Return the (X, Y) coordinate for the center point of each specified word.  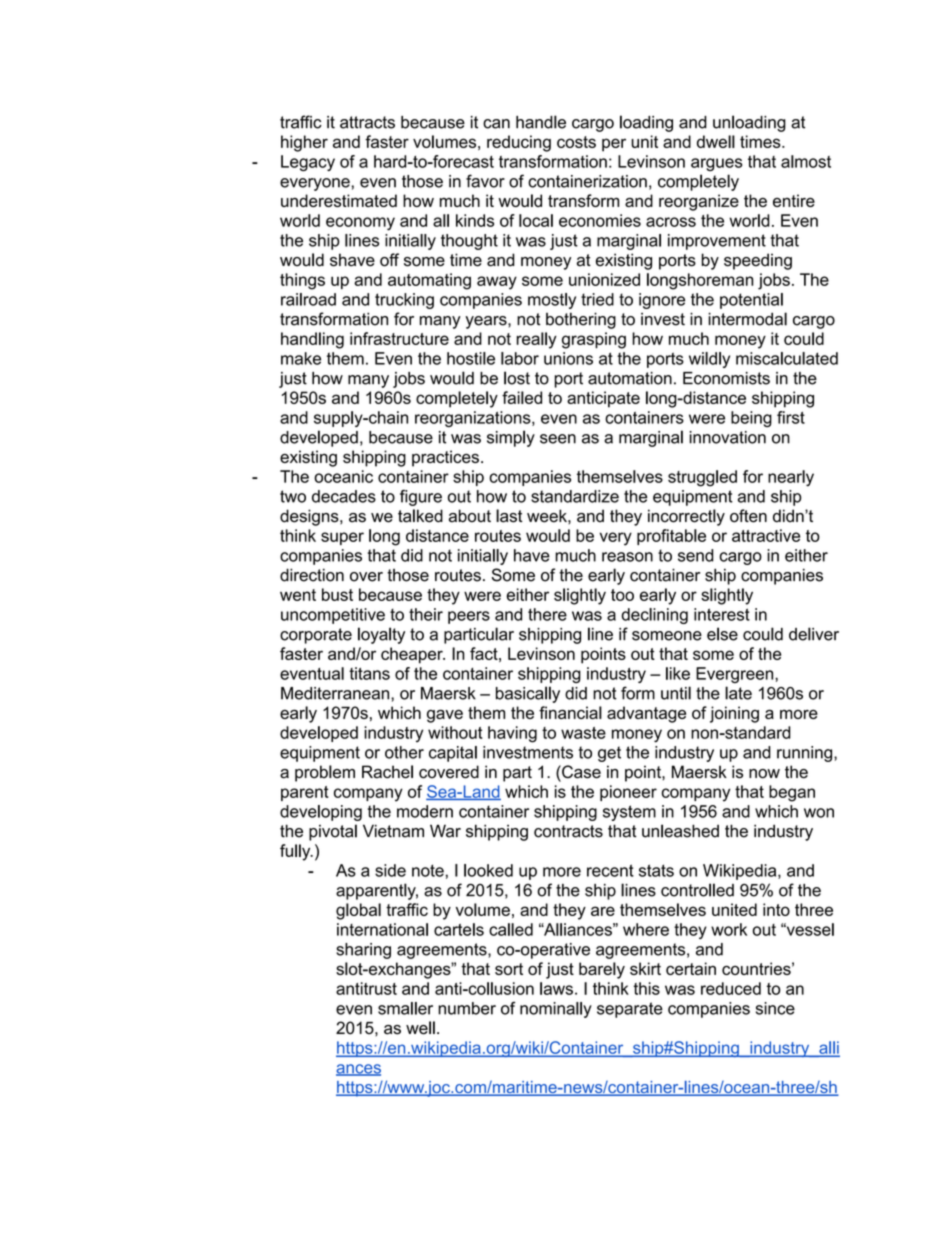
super (342, 538)
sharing (363, 951)
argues (716, 164)
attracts (367, 122)
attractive (766, 535)
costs (576, 142)
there (547, 614)
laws (556, 988)
